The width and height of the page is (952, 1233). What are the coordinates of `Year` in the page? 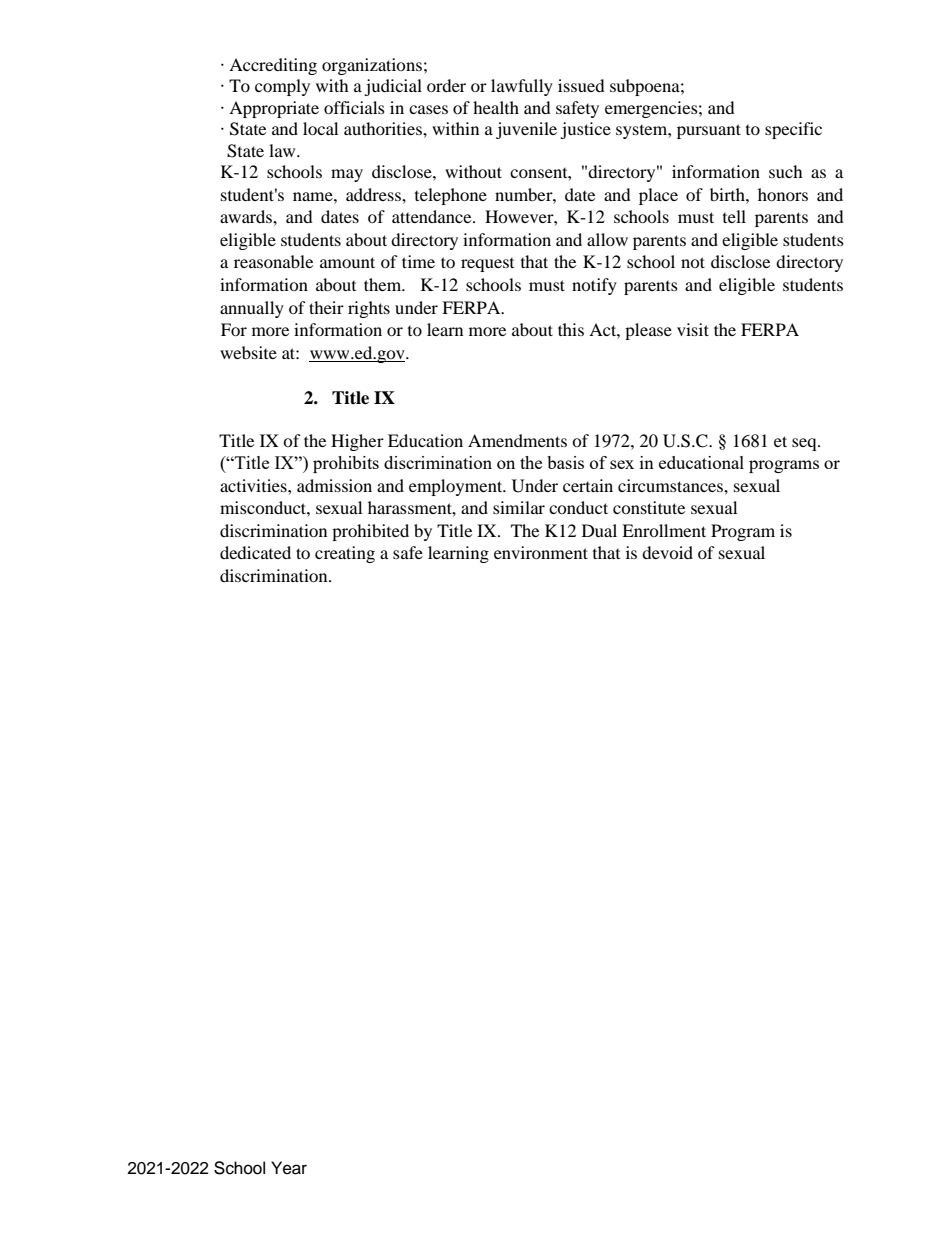 It's located at (289, 1168).
